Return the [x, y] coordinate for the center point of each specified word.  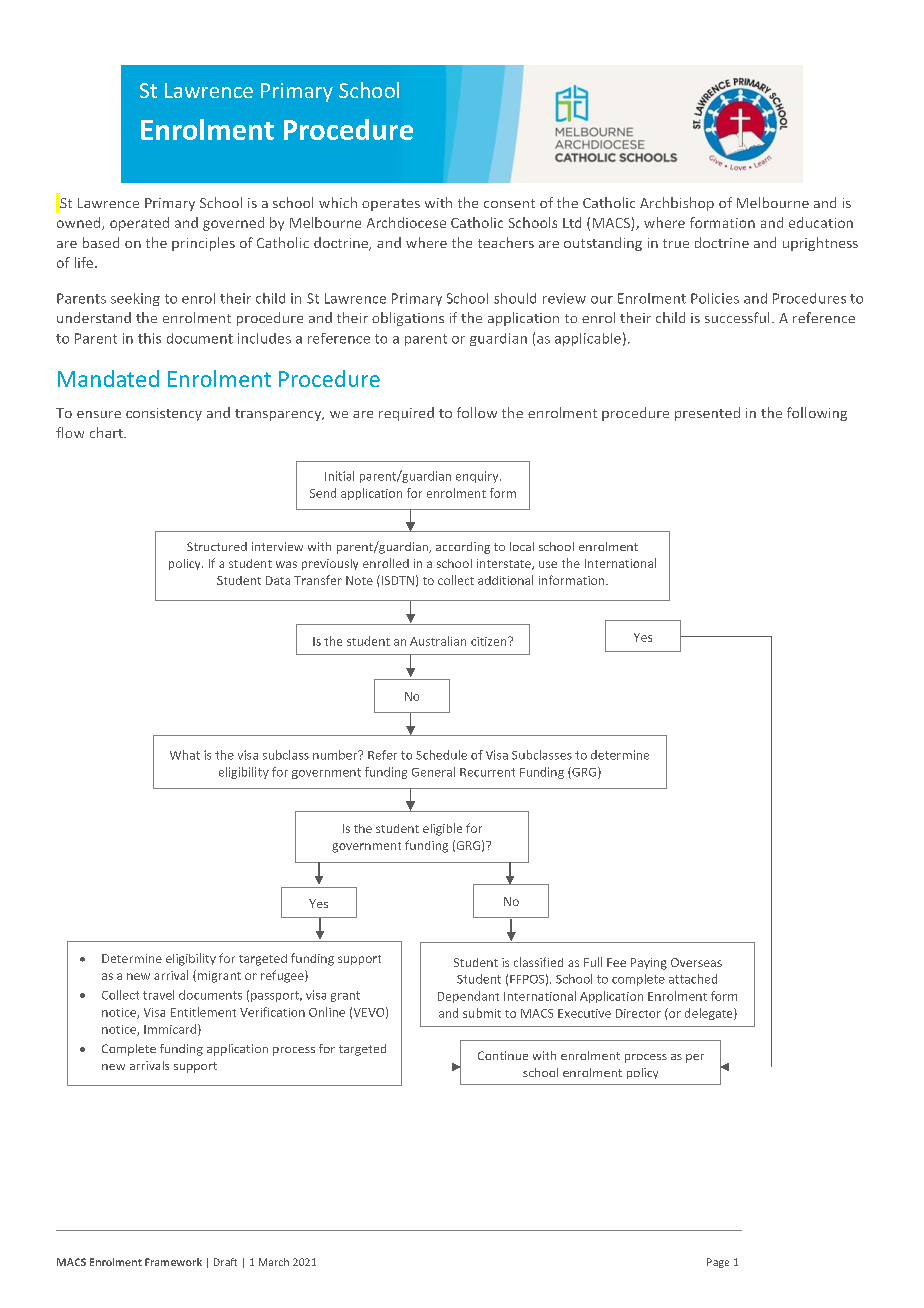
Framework [173, 1262]
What [185, 755]
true [676, 243]
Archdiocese [406, 222]
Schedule [441, 755]
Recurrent [487, 772]
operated [139, 224]
